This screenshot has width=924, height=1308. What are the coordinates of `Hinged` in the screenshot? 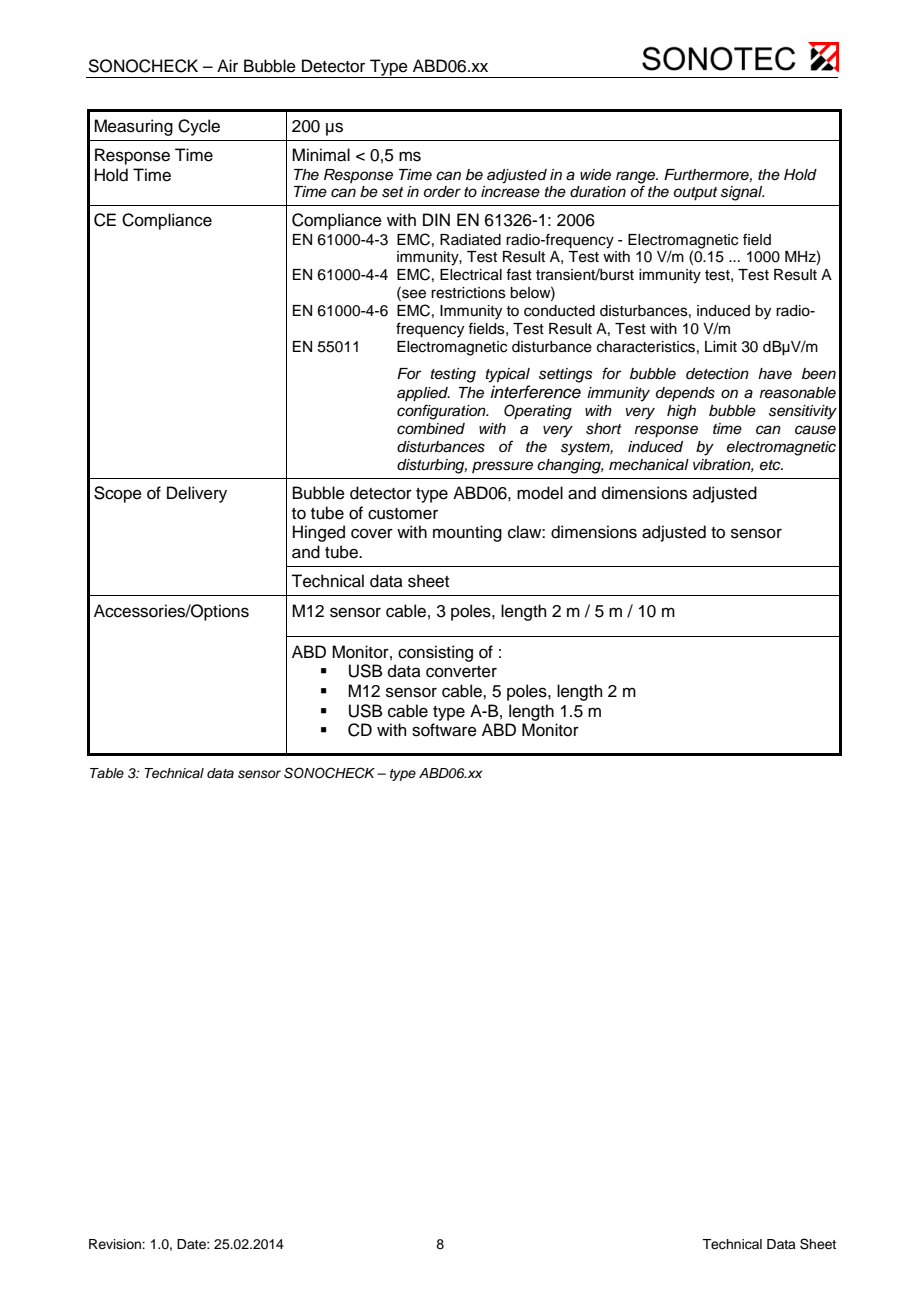 It's located at (319, 533).
